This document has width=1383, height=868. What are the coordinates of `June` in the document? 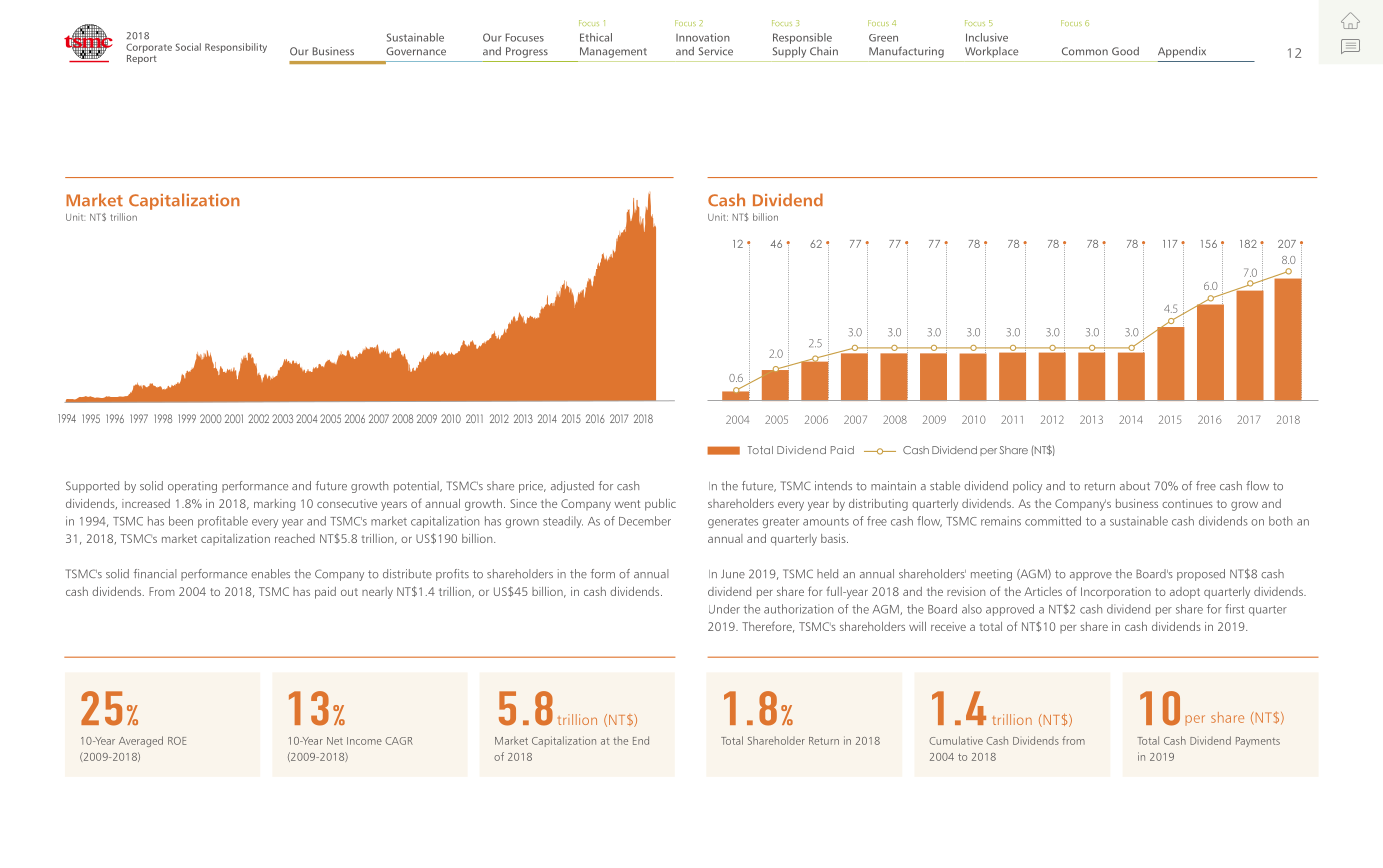 It's located at (733, 574).
